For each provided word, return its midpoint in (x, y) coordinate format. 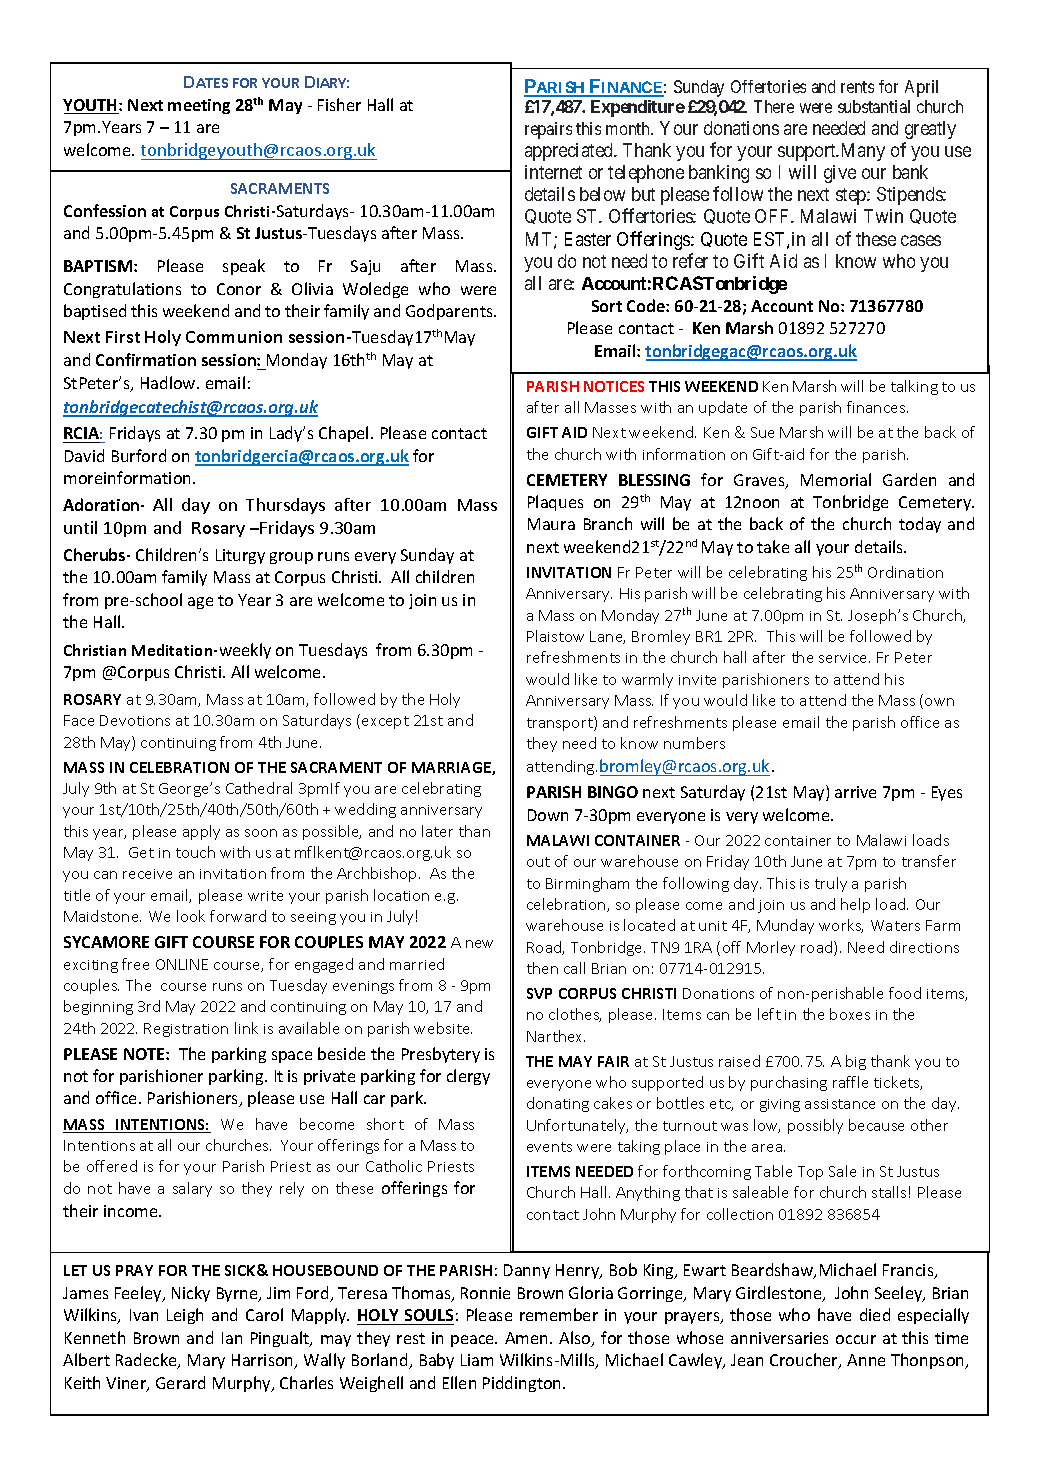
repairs (548, 130)
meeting (199, 106)
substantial (874, 106)
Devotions (135, 720)
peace (473, 1341)
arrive (855, 792)
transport (561, 723)
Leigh (185, 1316)
